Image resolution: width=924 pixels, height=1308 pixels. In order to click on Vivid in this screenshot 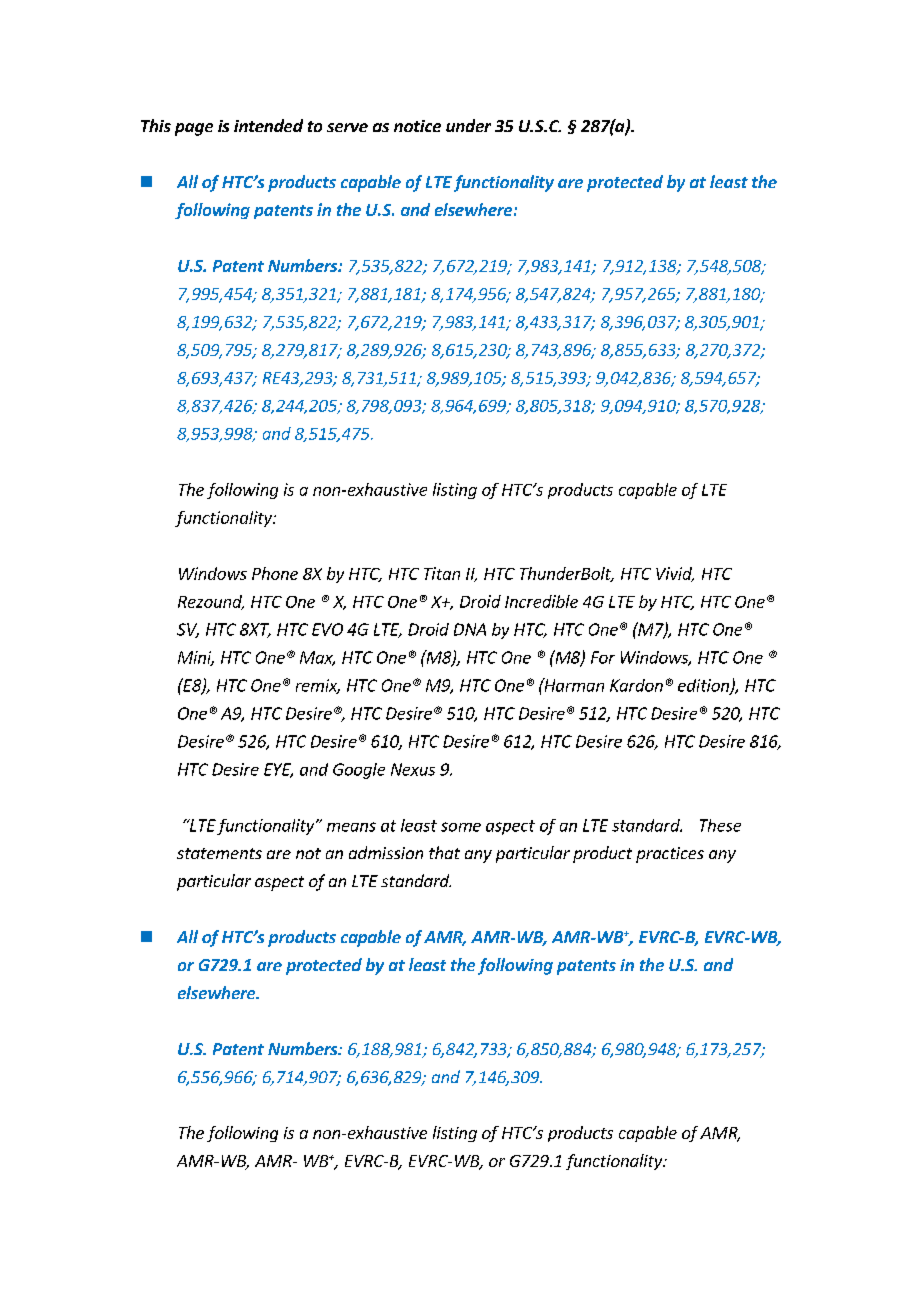, I will do `click(675, 574)`.
